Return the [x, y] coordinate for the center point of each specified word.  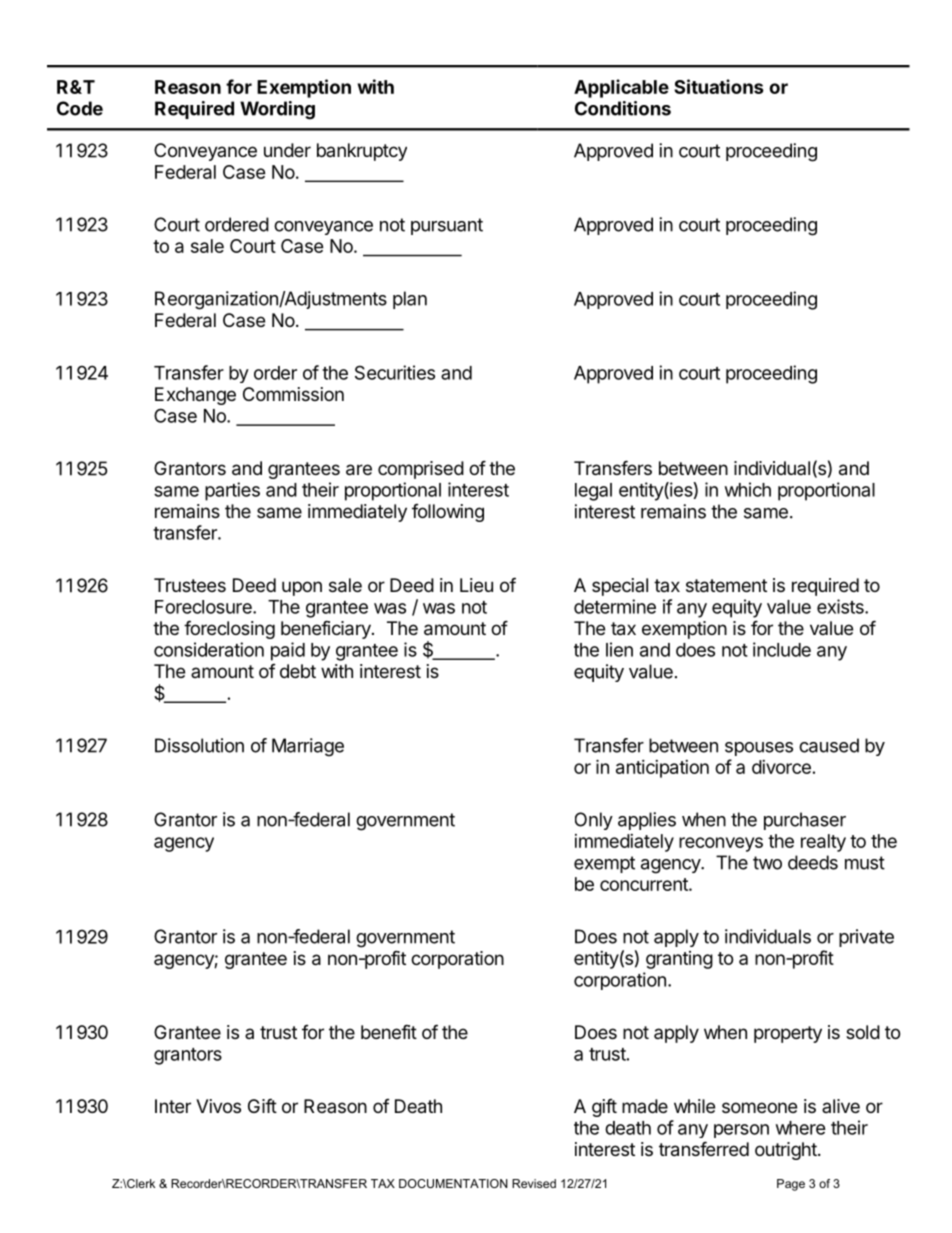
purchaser [805, 821]
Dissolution [199, 745]
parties [232, 491]
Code [80, 108]
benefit [389, 1031]
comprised [421, 470]
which [748, 489]
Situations [719, 86]
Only [594, 821]
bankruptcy [362, 152]
